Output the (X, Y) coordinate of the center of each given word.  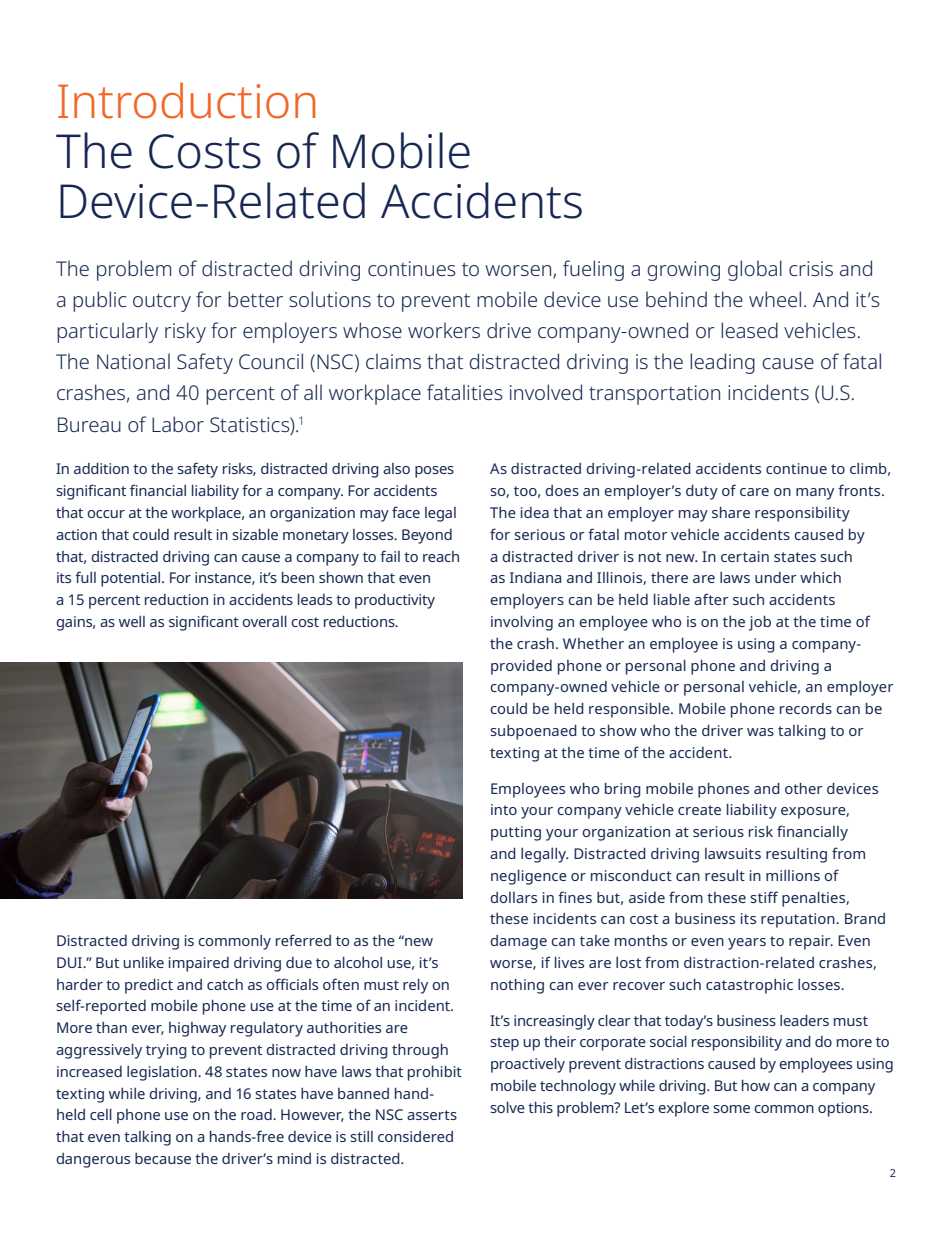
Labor (178, 424)
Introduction (186, 100)
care (754, 492)
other (804, 788)
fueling (593, 270)
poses (434, 472)
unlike (143, 962)
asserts (432, 1115)
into (504, 809)
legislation (163, 1073)
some (731, 1109)
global (755, 270)
